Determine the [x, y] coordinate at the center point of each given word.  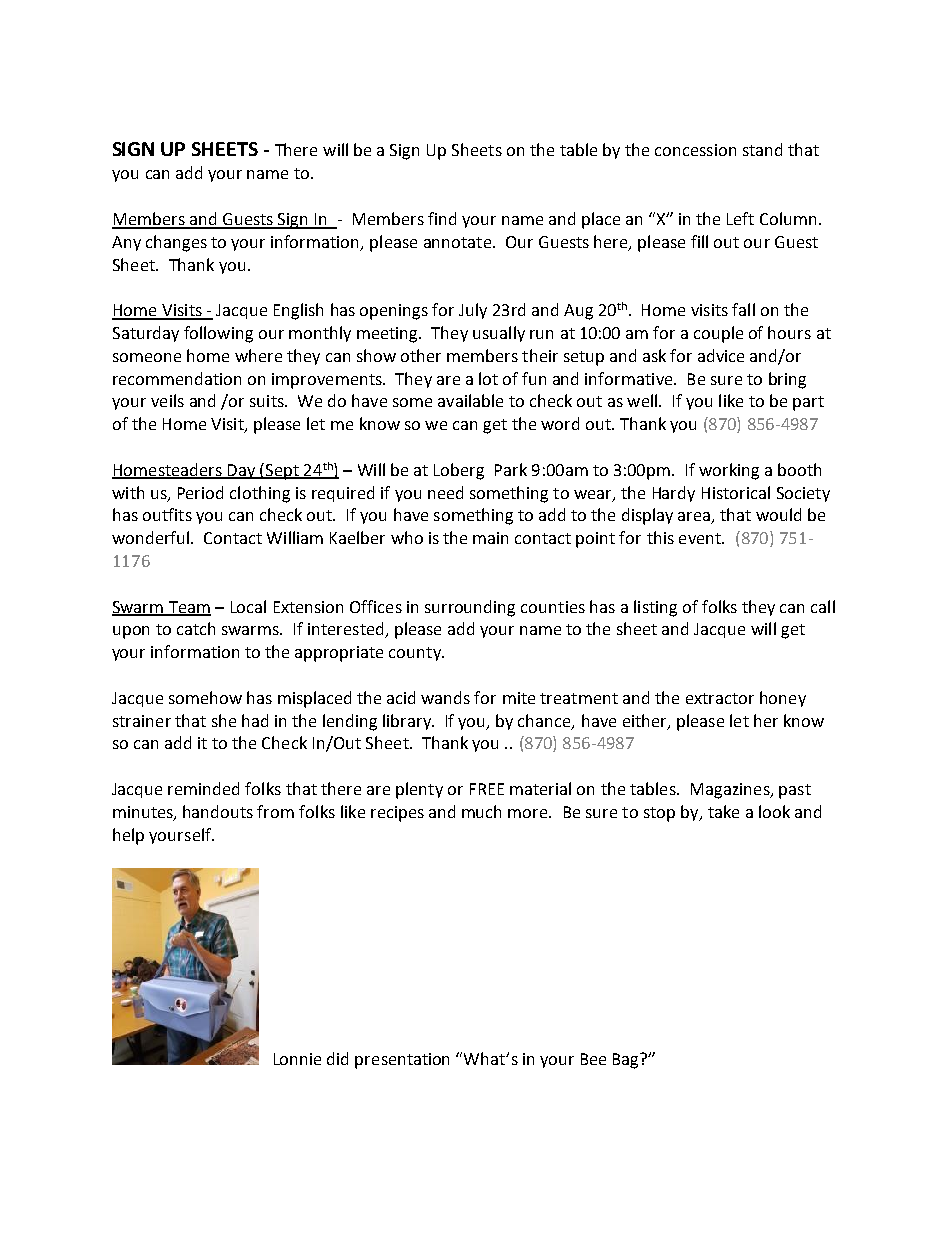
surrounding [470, 608]
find [442, 218]
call [823, 606]
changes [176, 243]
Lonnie [297, 1059]
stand [762, 149]
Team [188, 608]
